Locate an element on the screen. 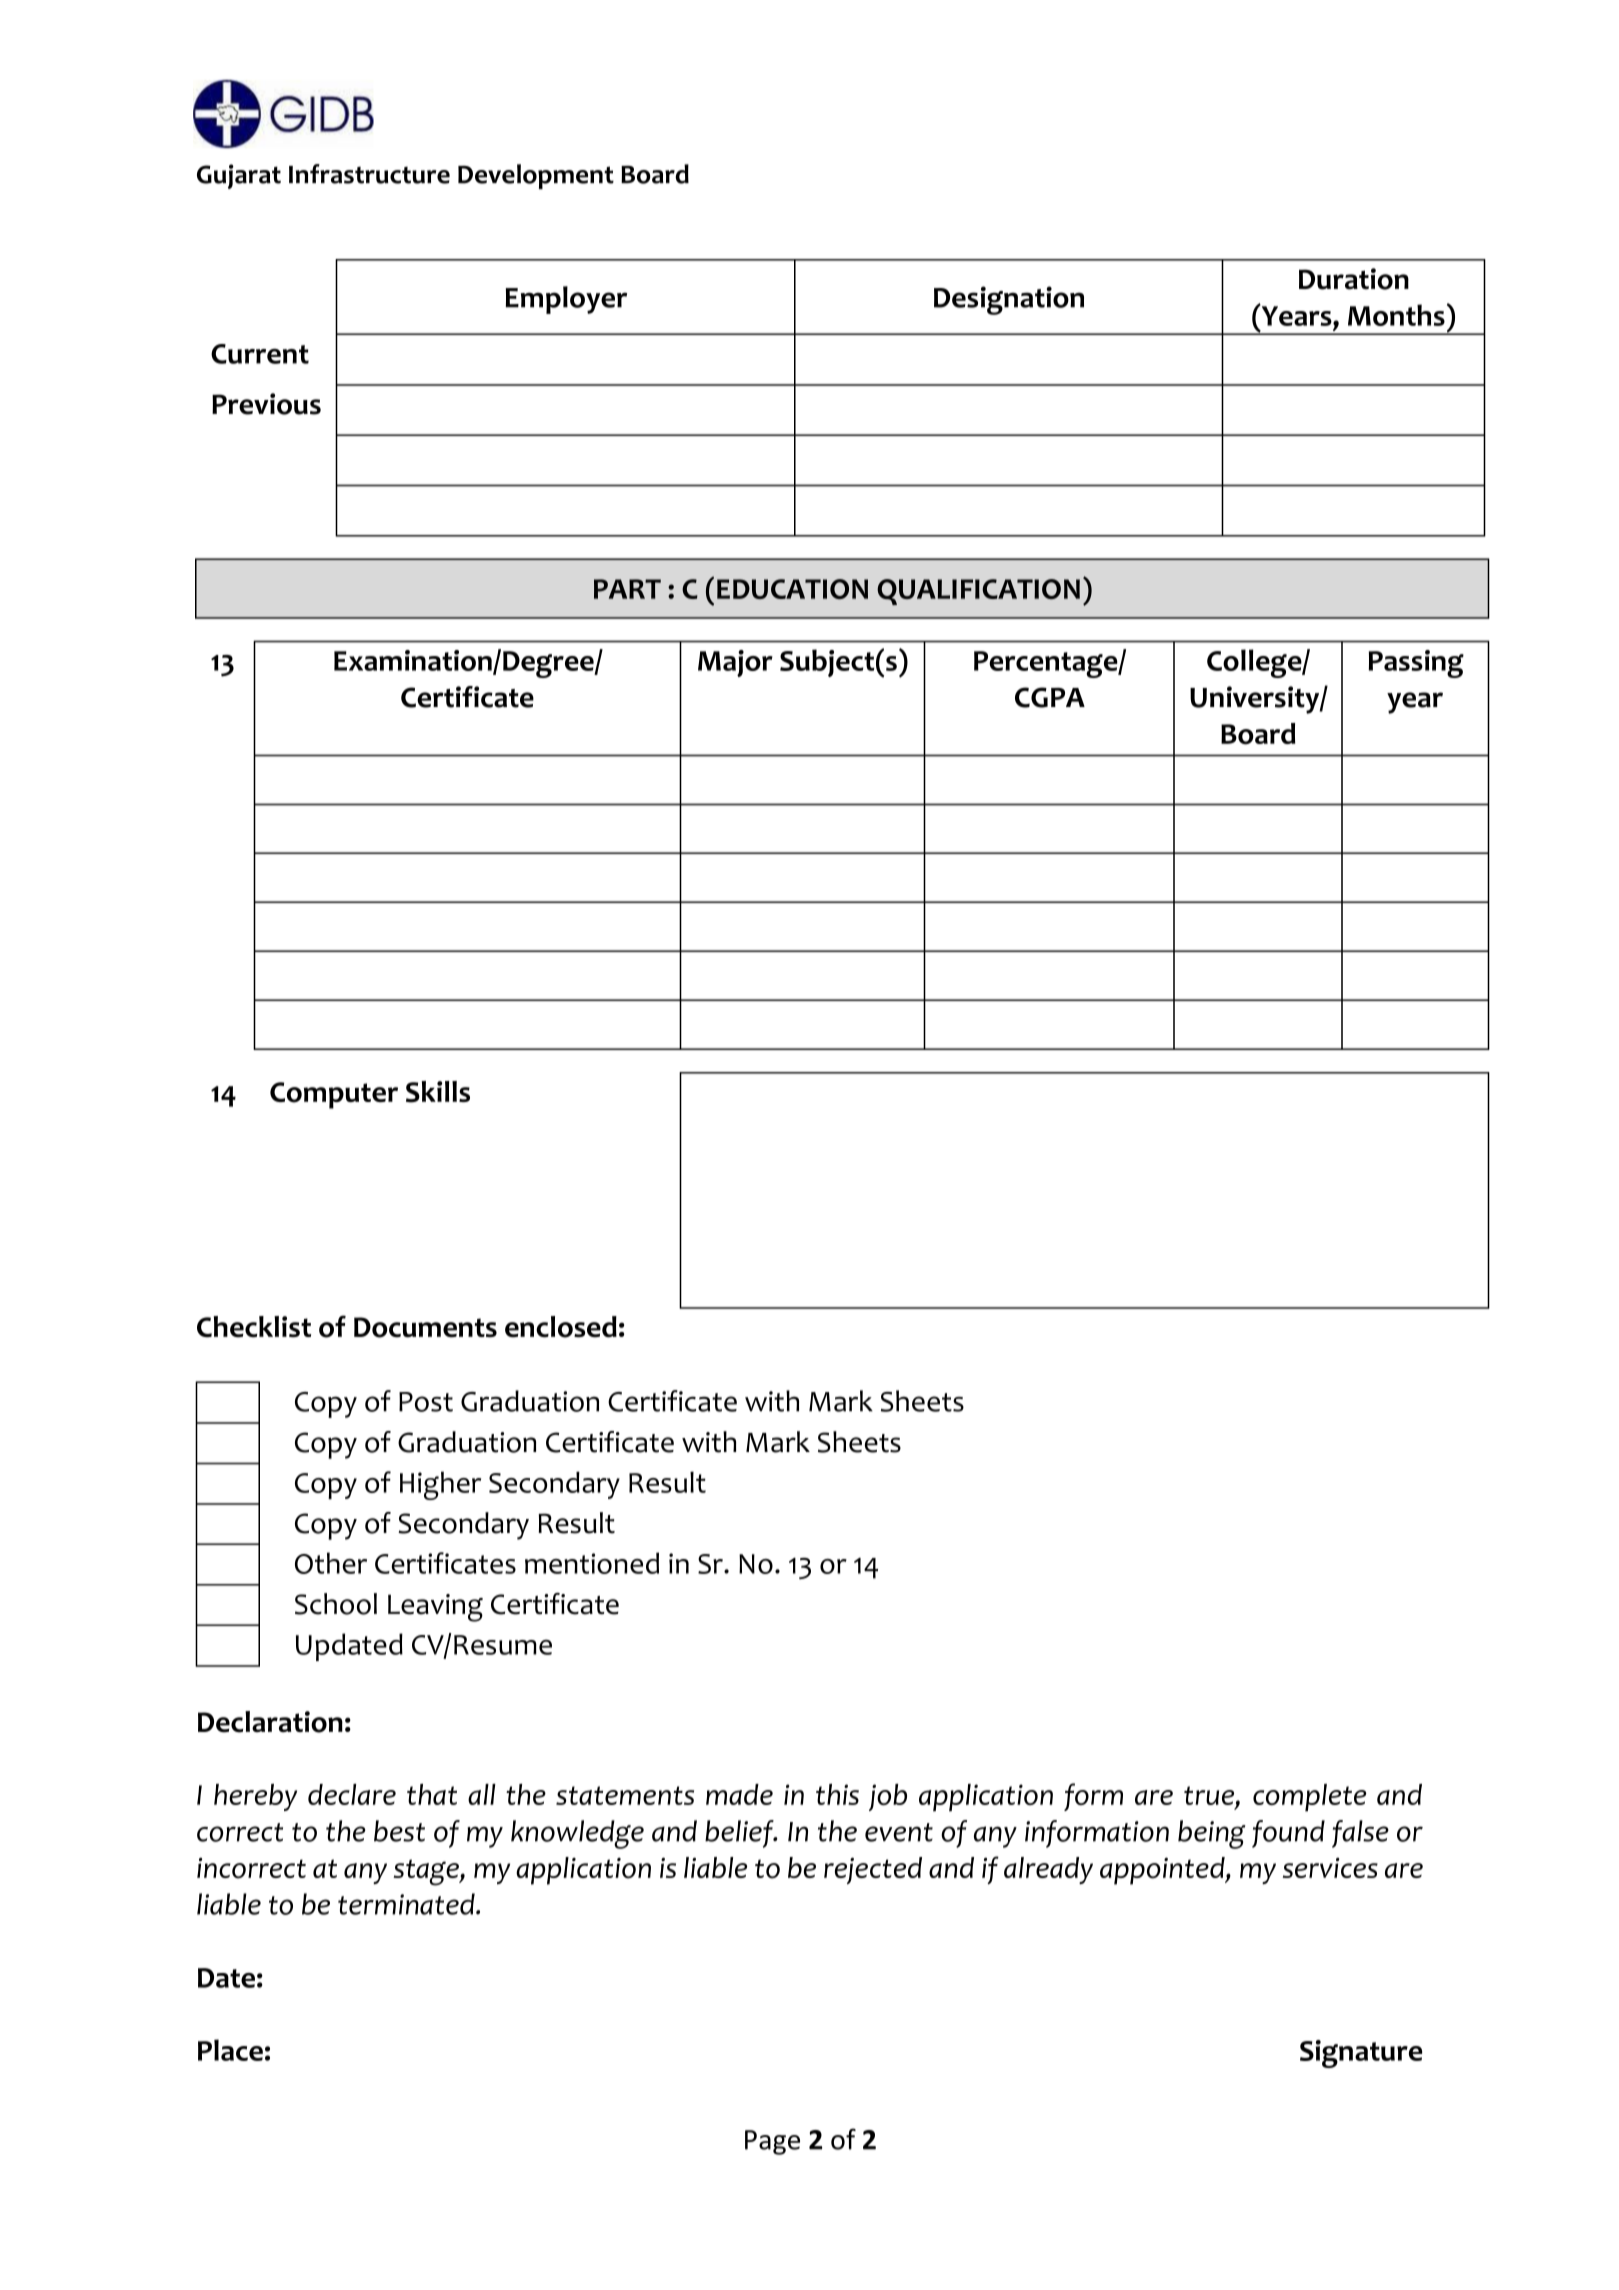  Place is located at coordinates (230, 2050).
